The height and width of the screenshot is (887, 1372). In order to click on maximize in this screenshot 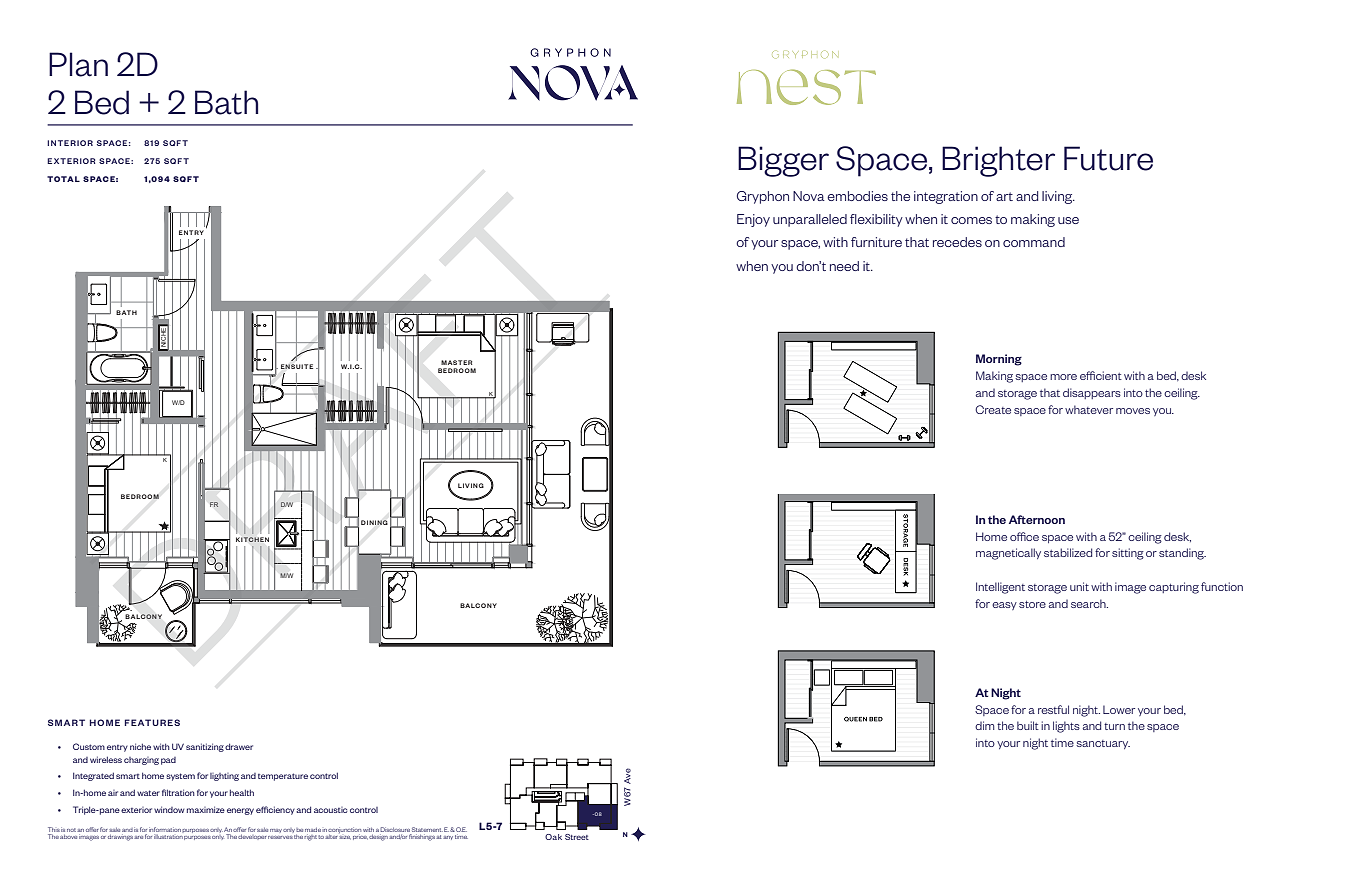, I will do `click(206, 809)`.
